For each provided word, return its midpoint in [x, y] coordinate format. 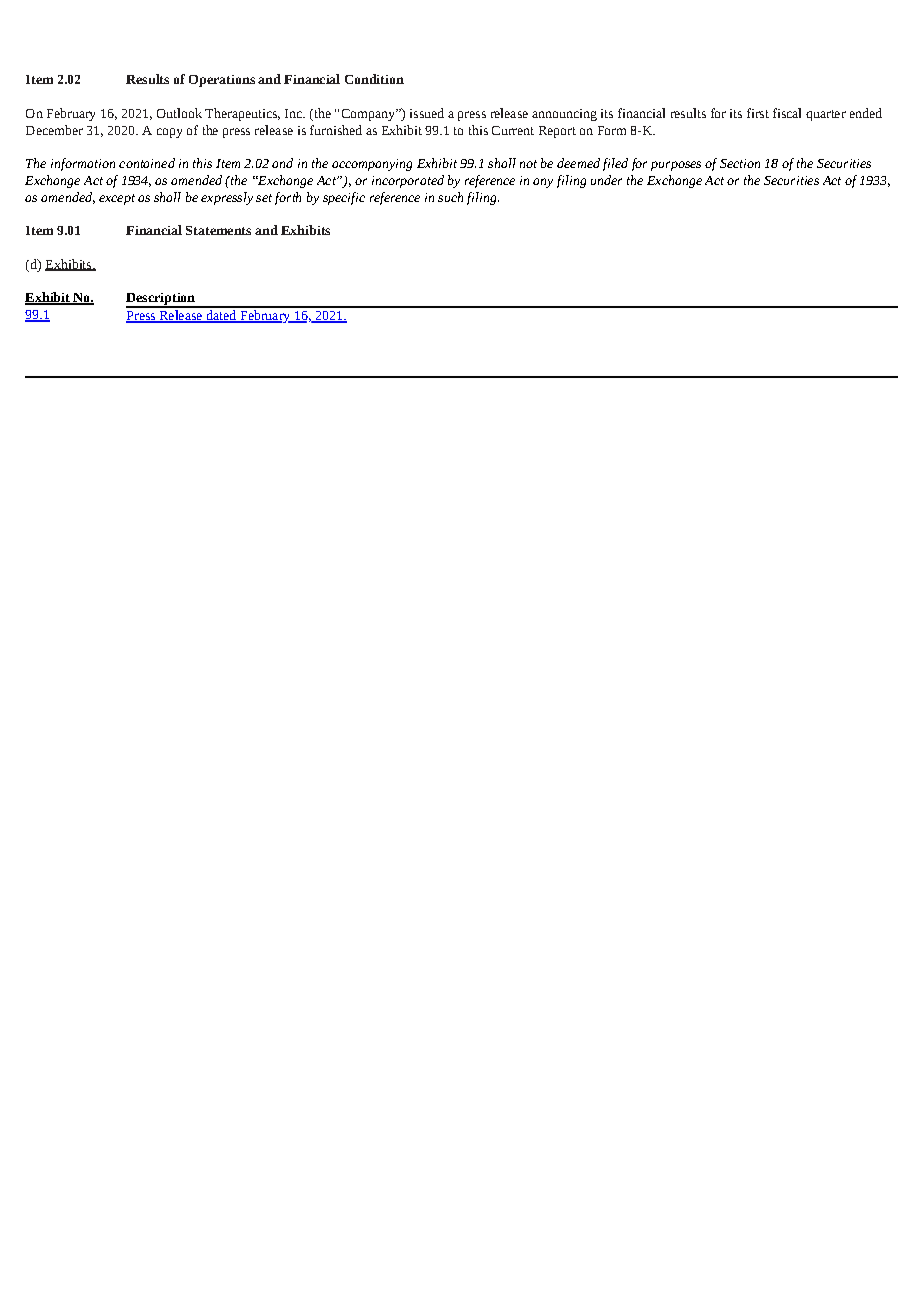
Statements [218, 230]
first [758, 113]
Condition [374, 79]
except [117, 199]
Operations [222, 81]
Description [161, 300]
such [450, 197]
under [606, 180]
